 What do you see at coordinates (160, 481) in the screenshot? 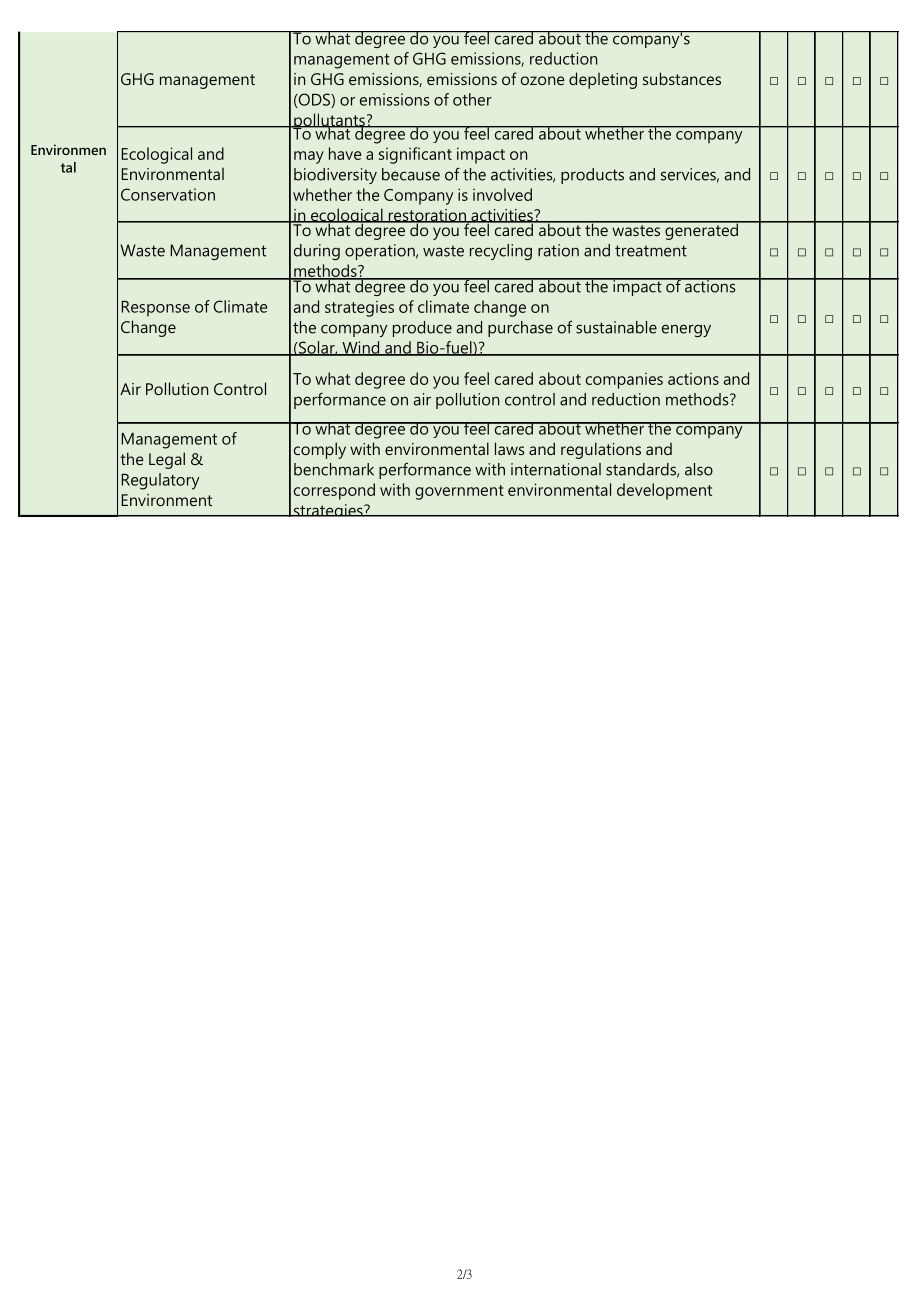
I see `Regulatory` at bounding box center [160, 481].
